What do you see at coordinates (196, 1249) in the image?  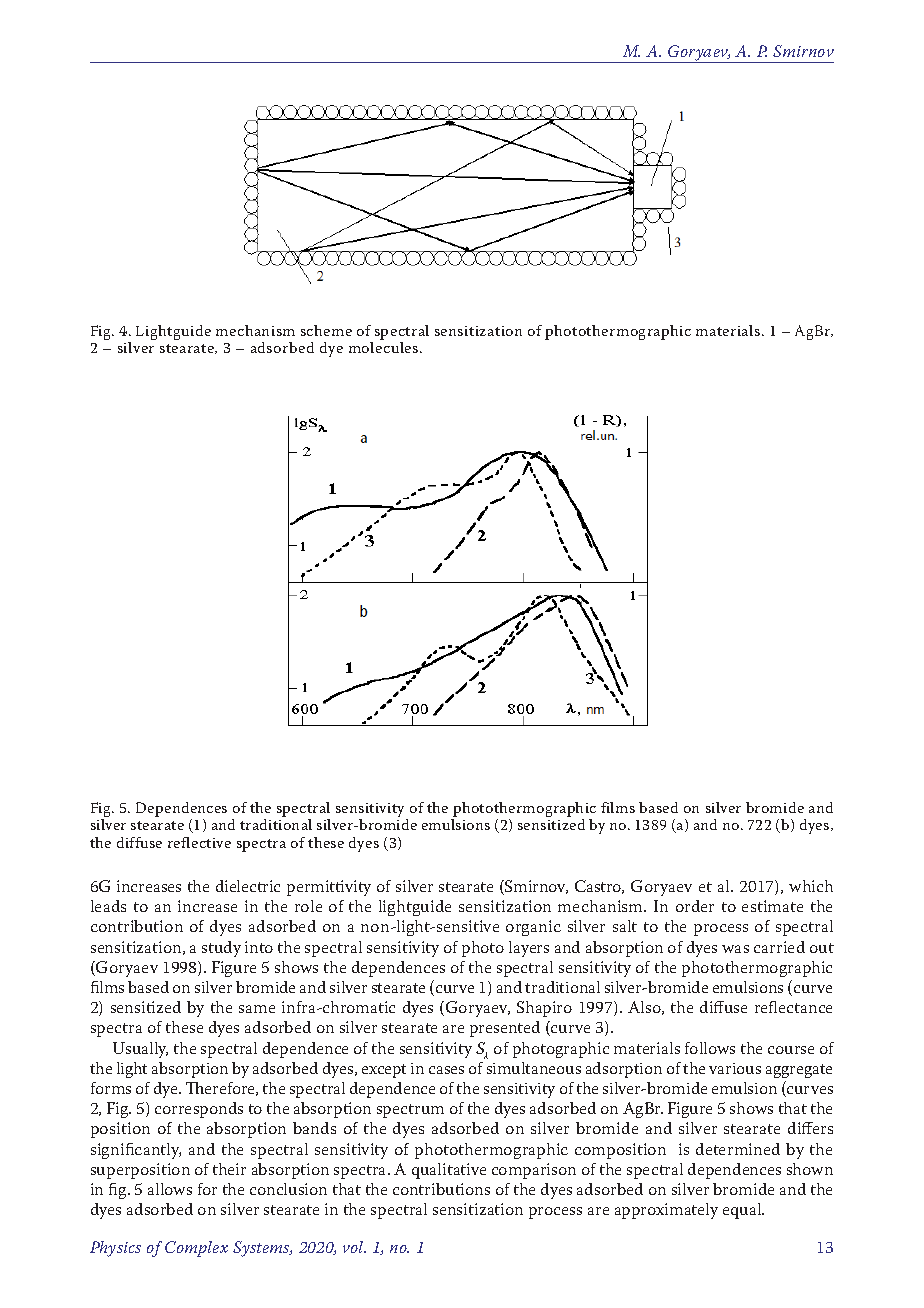 I see `Complex` at bounding box center [196, 1249].
